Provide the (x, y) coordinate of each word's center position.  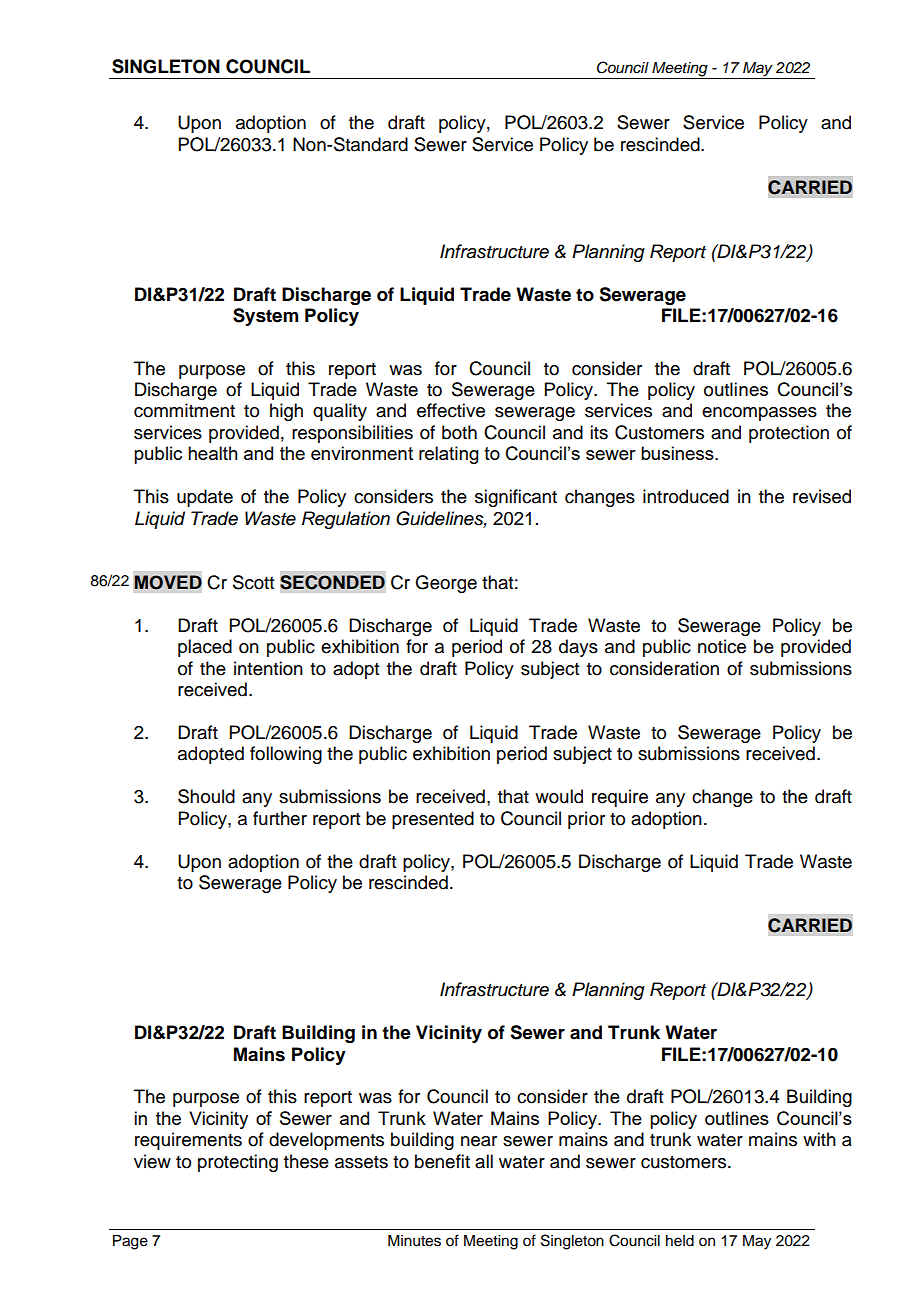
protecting (238, 1163)
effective (451, 410)
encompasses (759, 414)
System (265, 317)
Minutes (414, 1241)
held (680, 1241)
